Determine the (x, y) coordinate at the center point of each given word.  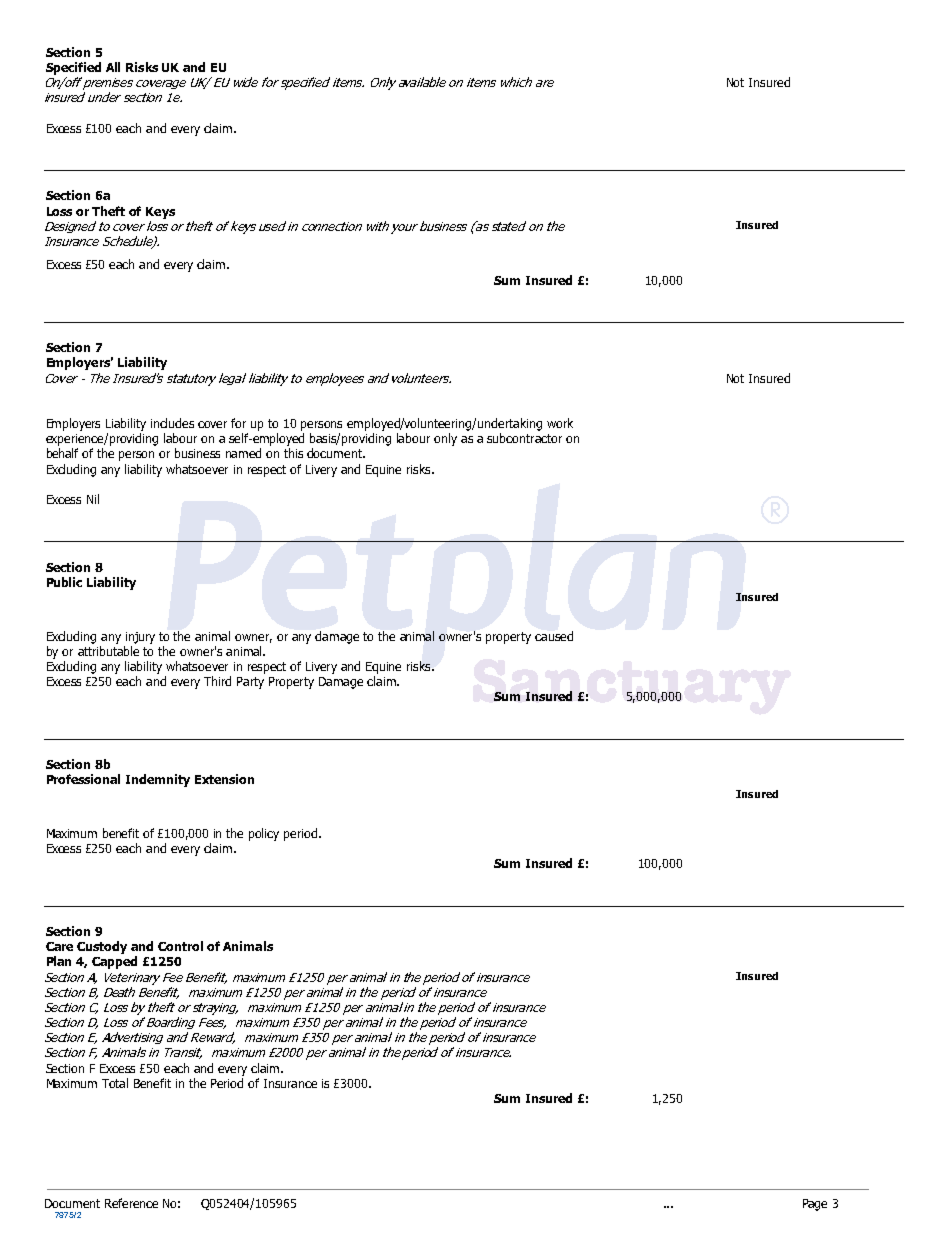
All (113, 67)
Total (115, 1083)
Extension (224, 779)
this (293, 453)
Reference (131, 1203)
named (243, 453)
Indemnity (158, 780)
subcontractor (524, 438)
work (560, 423)
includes (172, 423)
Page (815, 1205)
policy (264, 834)
